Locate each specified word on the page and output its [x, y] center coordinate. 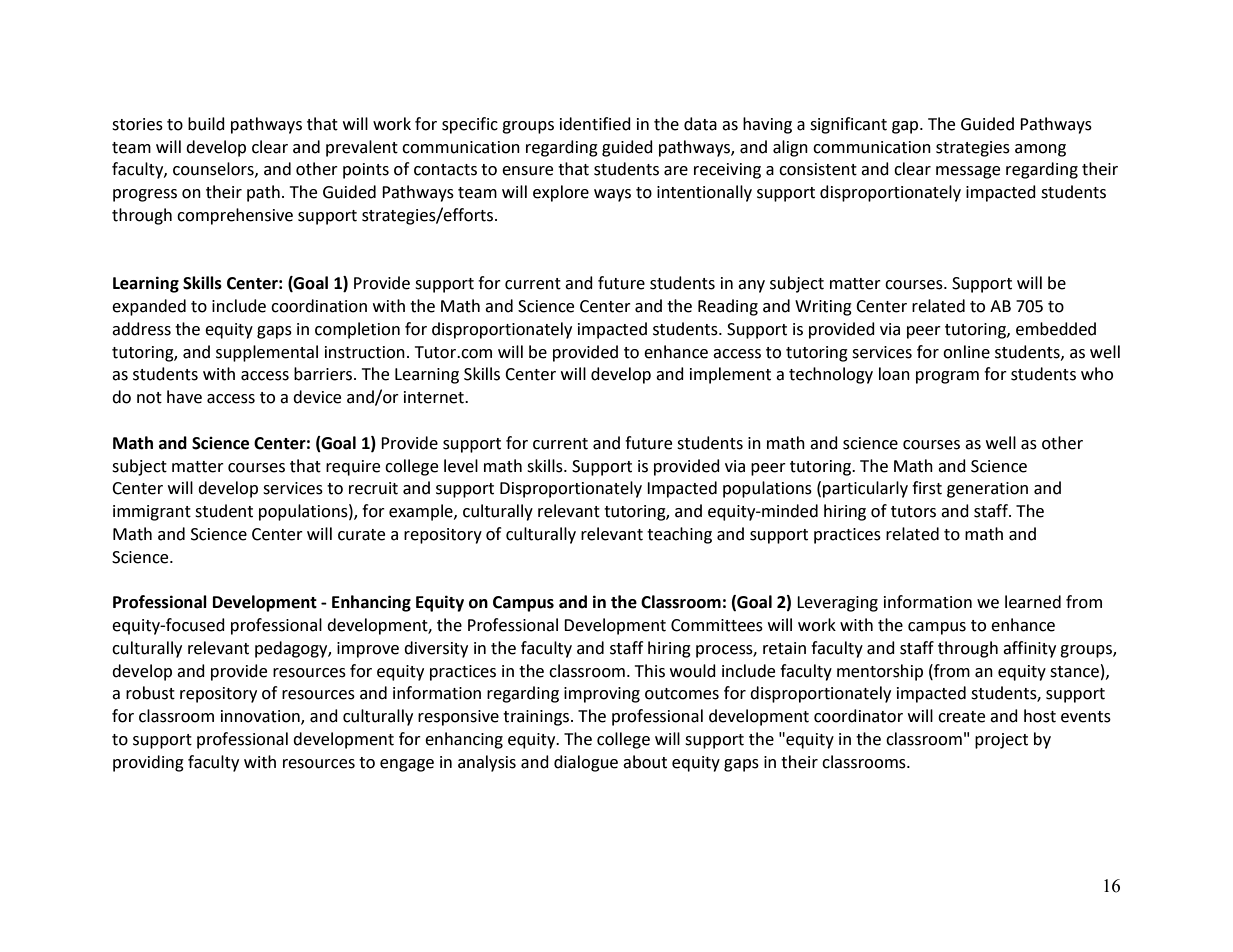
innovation [261, 717]
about [645, 762]
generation [987, 490]
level [461, 466]
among [1040, 150]
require [353, 468]
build [206, 124]
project [1001, 741]
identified [595, 124]
